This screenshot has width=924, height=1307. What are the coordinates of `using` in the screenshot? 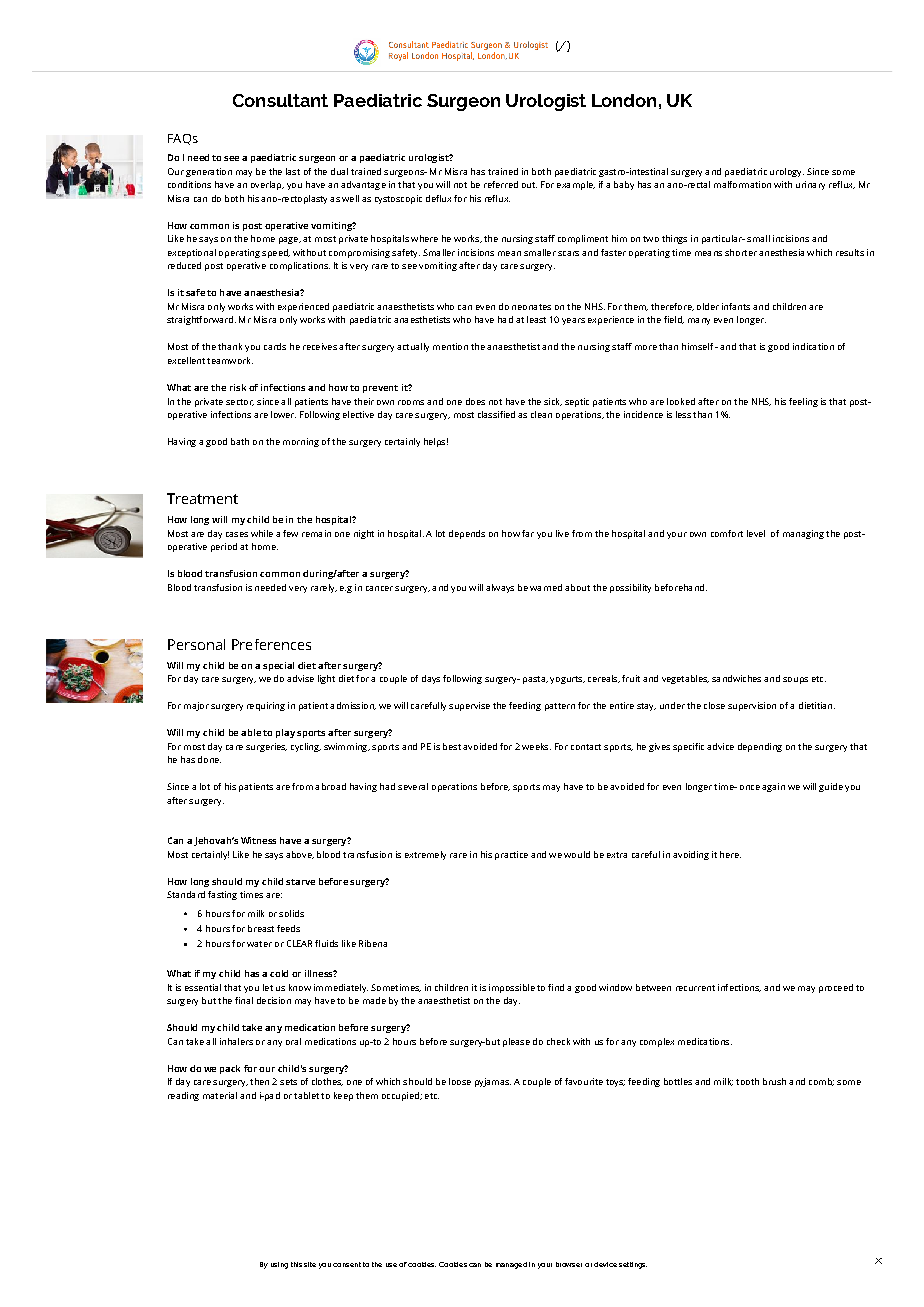 It's located at (279, 1265).
